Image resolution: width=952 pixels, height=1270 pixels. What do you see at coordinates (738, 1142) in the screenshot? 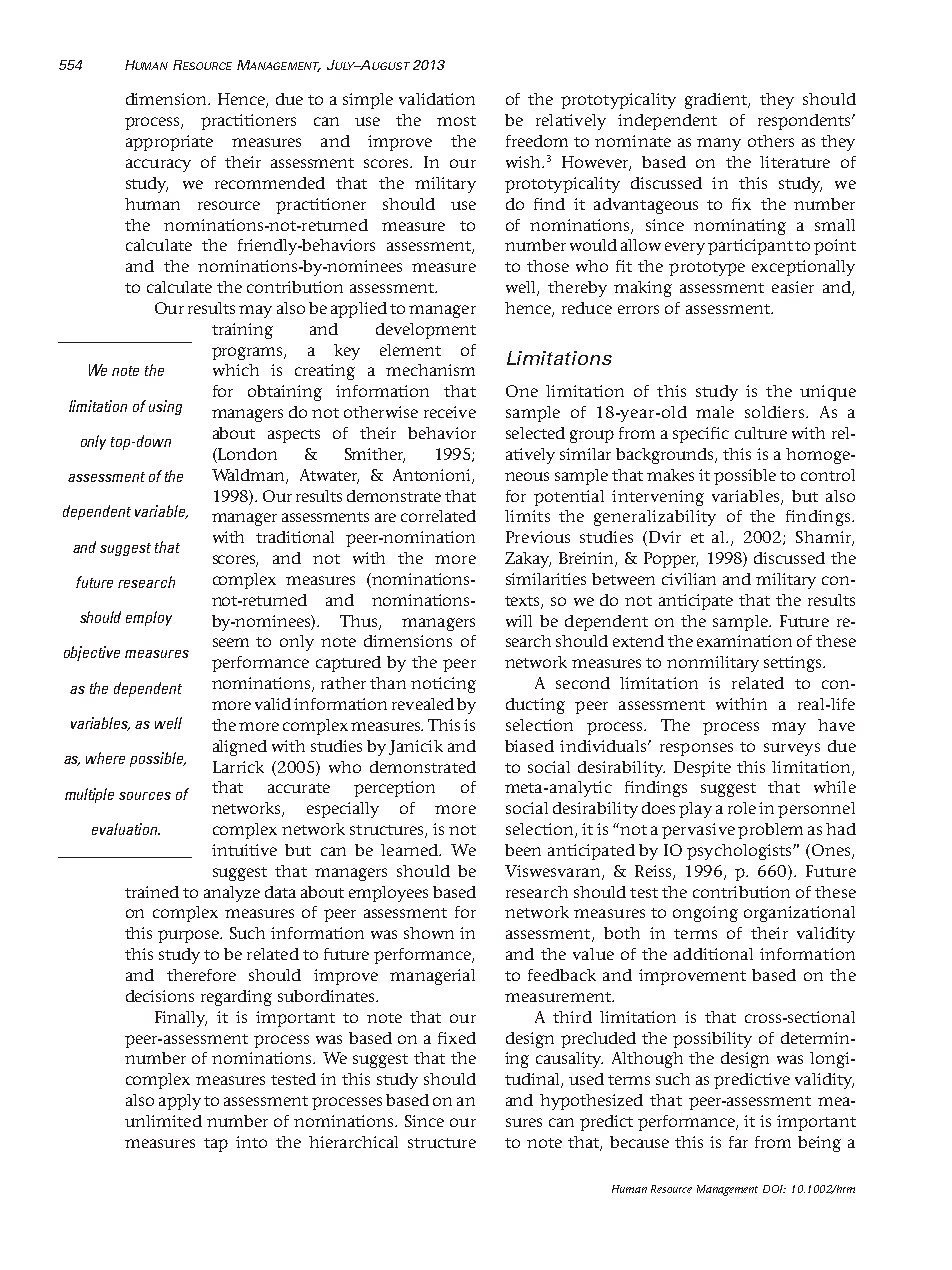
I see `far` at bounding box center [738, 1142].
